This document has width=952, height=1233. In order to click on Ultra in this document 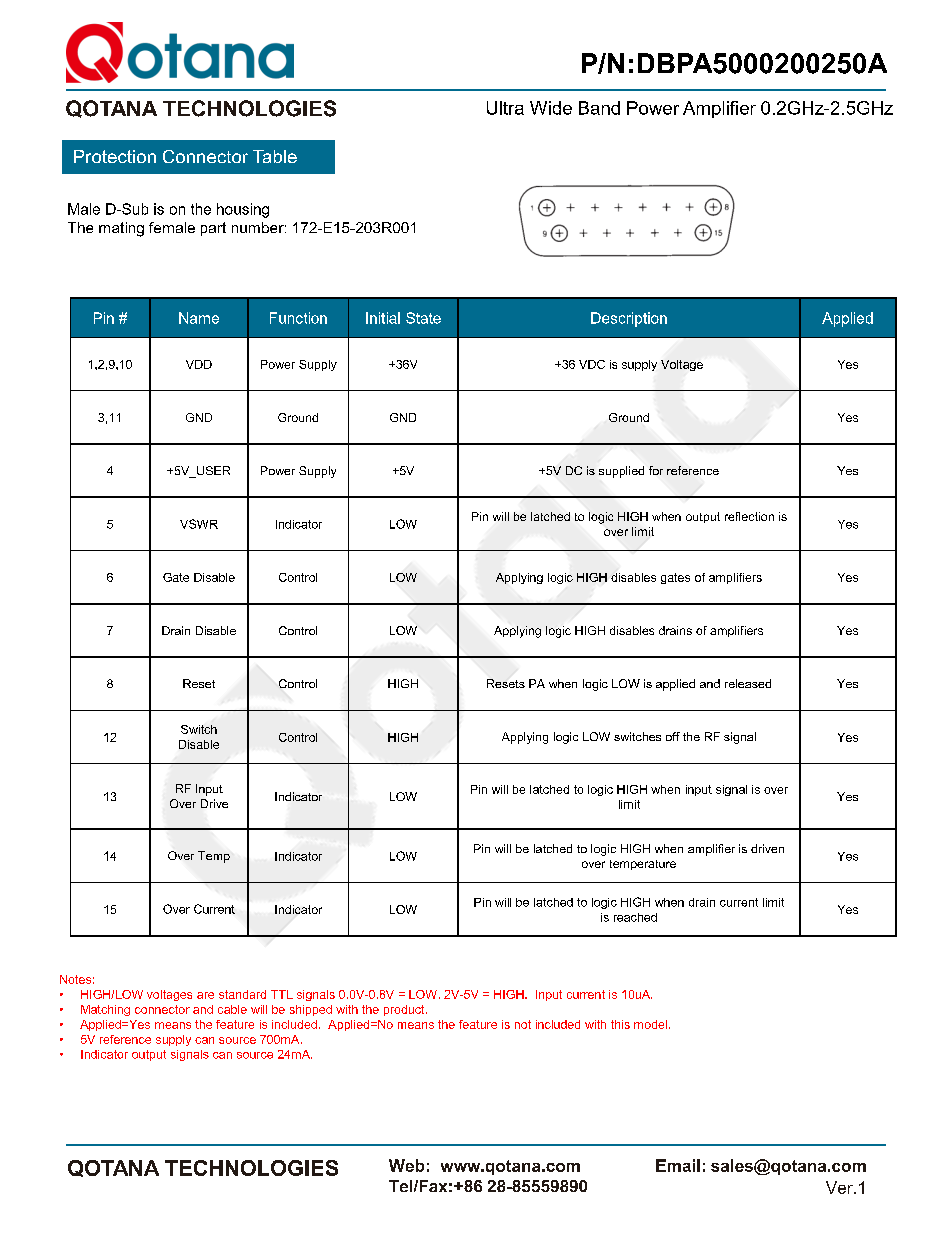, I will do `click(505, 108)`.
